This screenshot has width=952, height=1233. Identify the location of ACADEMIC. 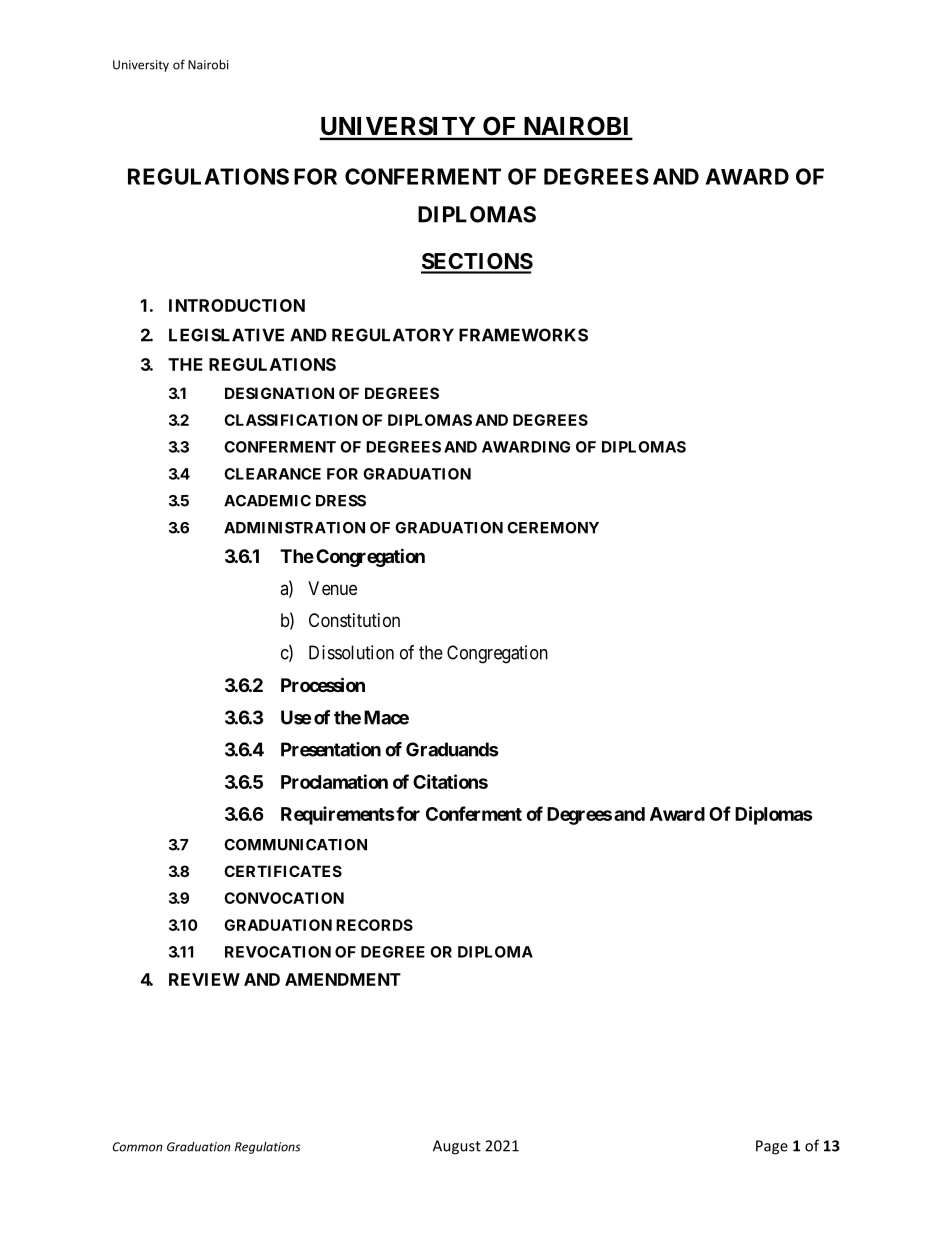
(267, 501).
